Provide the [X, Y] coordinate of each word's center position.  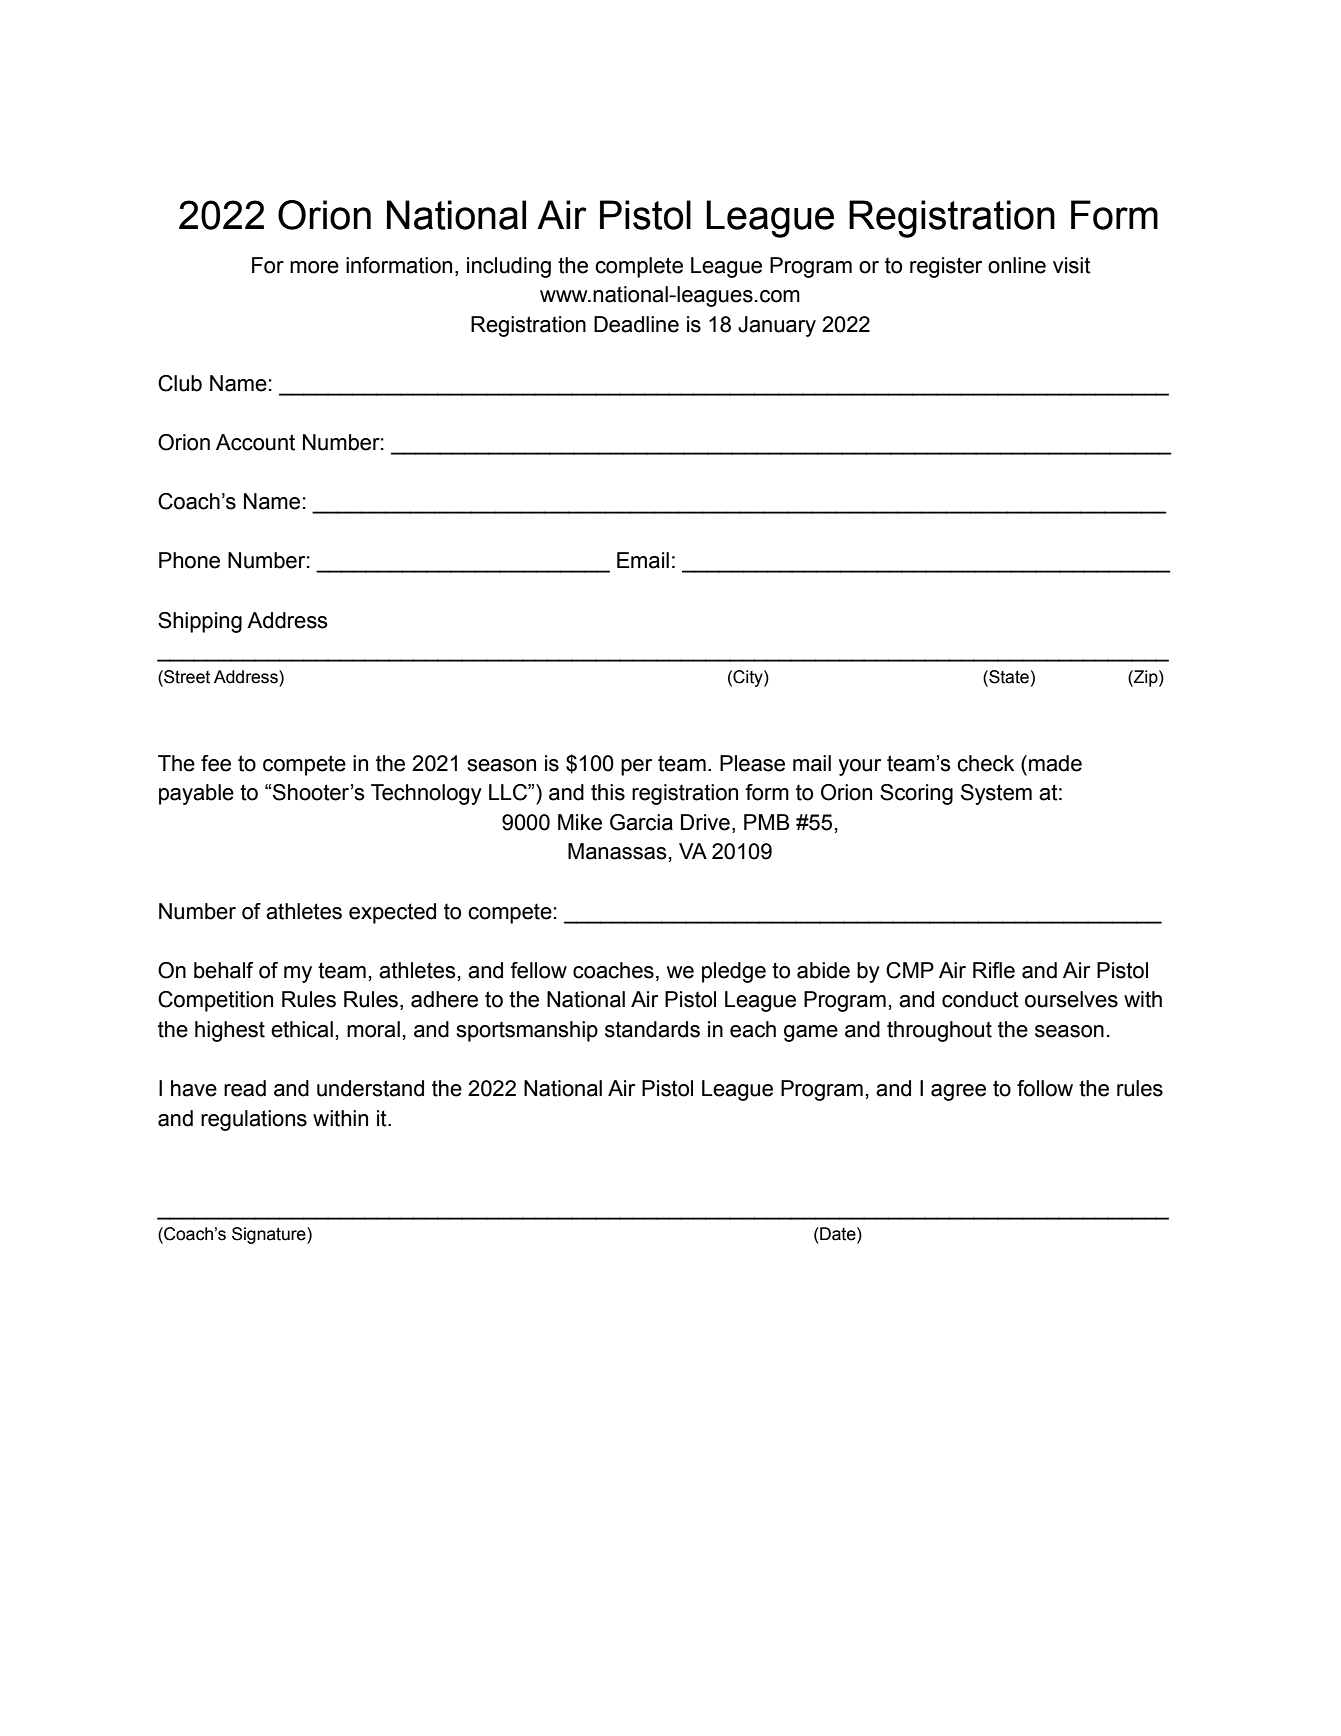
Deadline [636, 324]
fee [216, 763]
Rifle [994, 970]
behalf [224, 970]
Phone [189, 560]
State [1008, 677]
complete [639, 267]
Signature [270, 1235]
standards [652, 1029]
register [946, 267]
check [985, 763]
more [314, 267]
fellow [538, 970]
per [636, 767]
